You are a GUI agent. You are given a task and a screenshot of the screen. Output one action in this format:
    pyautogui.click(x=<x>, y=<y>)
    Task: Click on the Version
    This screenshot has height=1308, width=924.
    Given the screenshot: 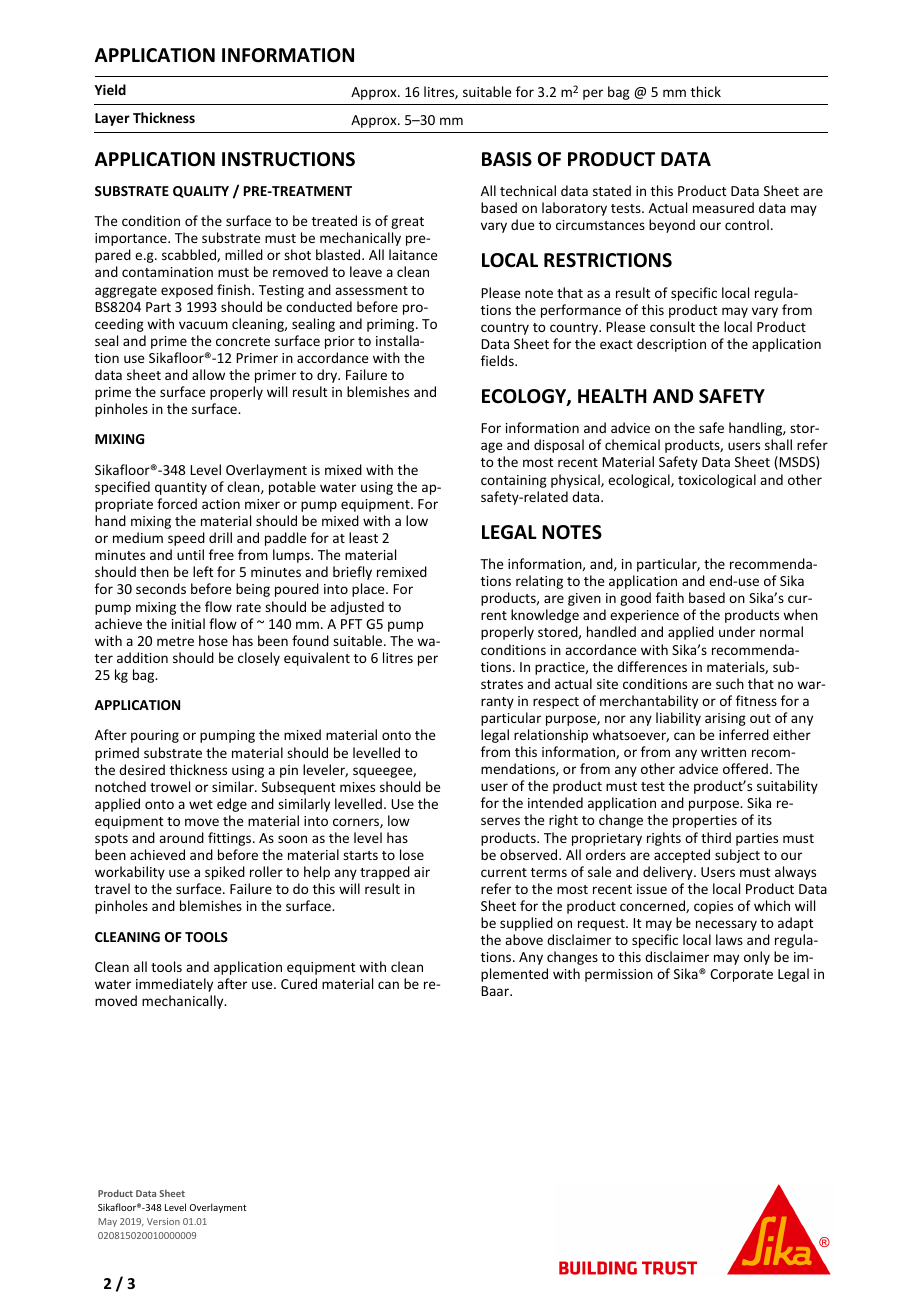 What is the action you would take?
    pyautogui.click(x=163, y=1221)
